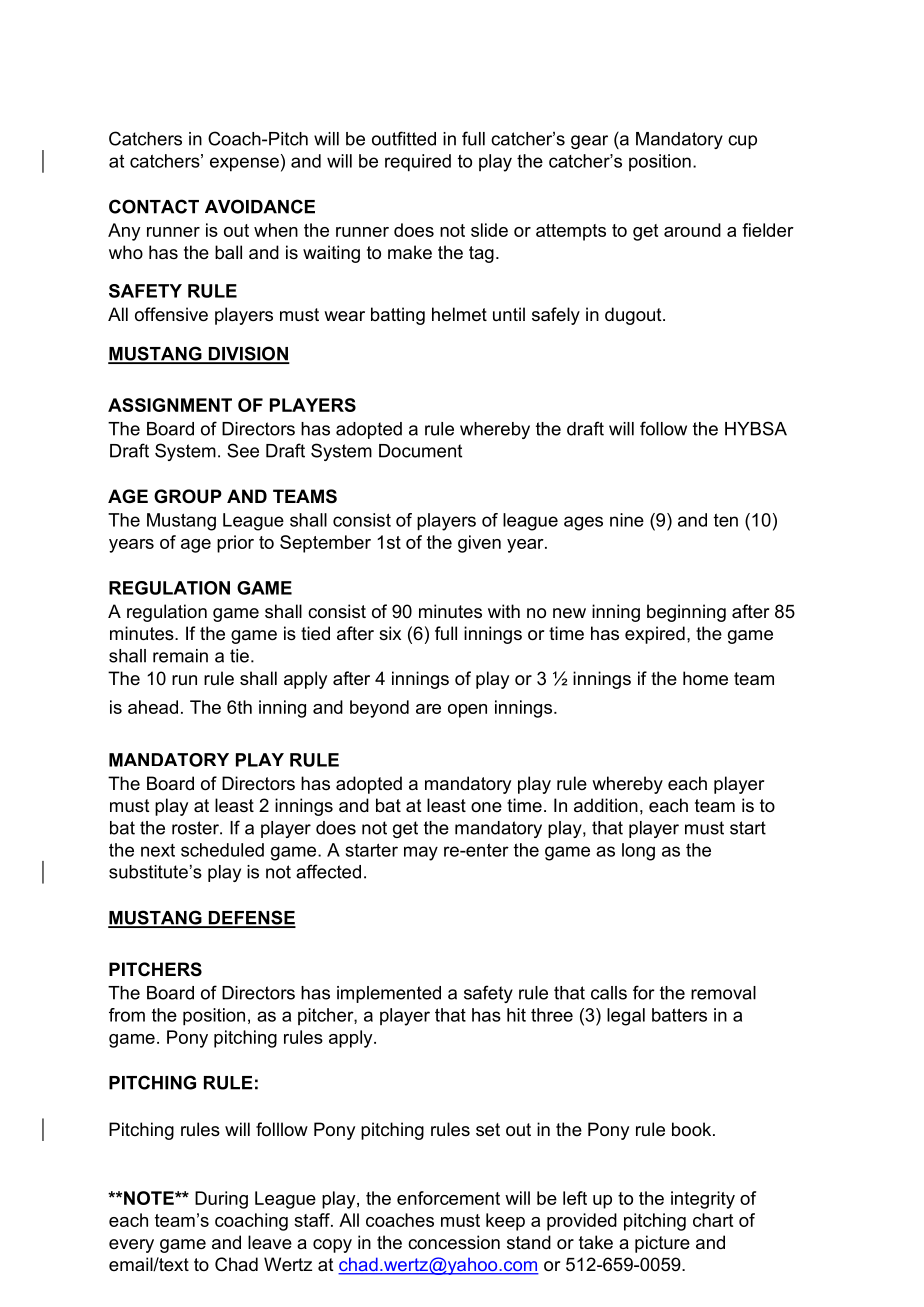  I want to click on integrity, so click(703, 1200).
